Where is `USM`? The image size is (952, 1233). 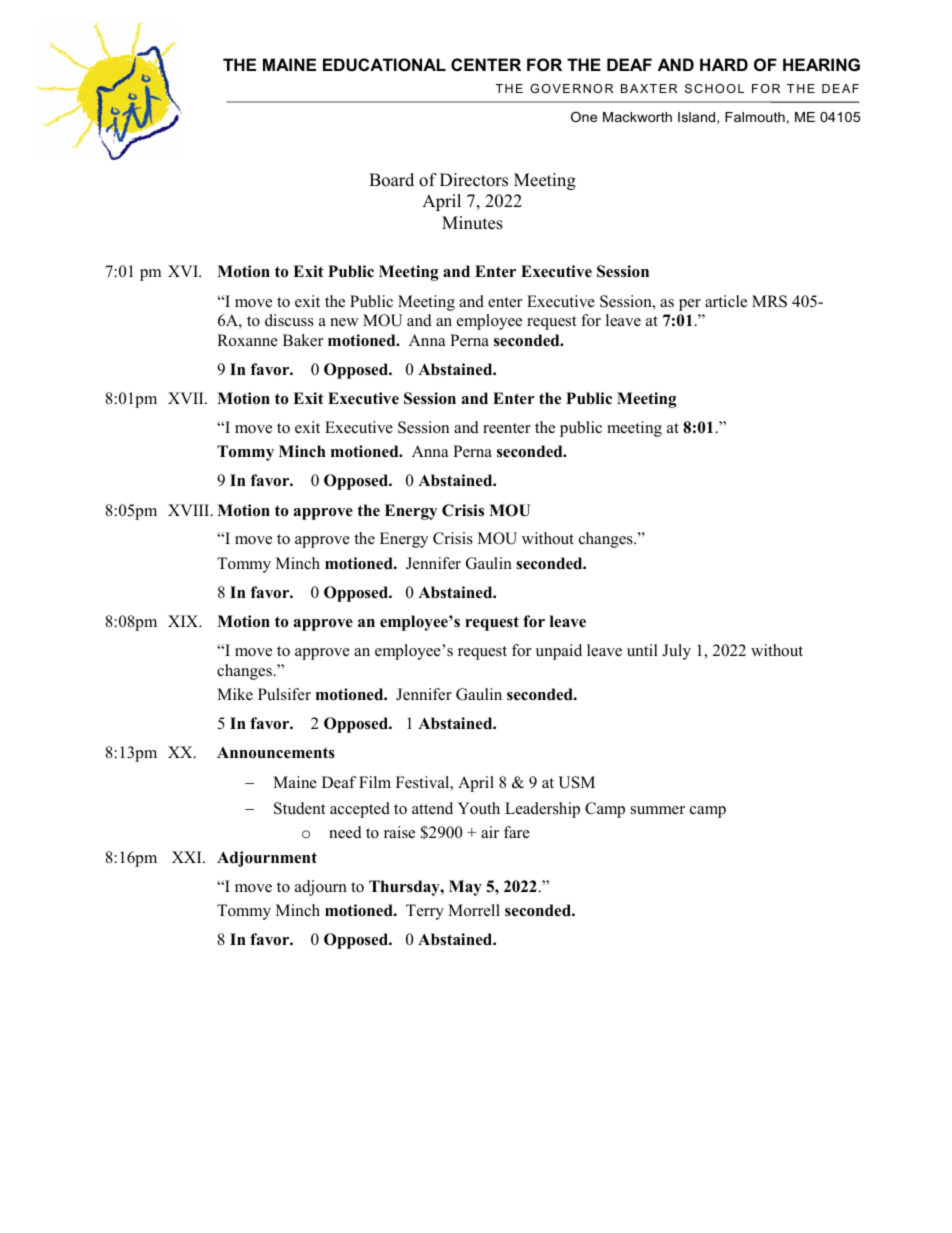
USM is located at coordinates (576, 782).
